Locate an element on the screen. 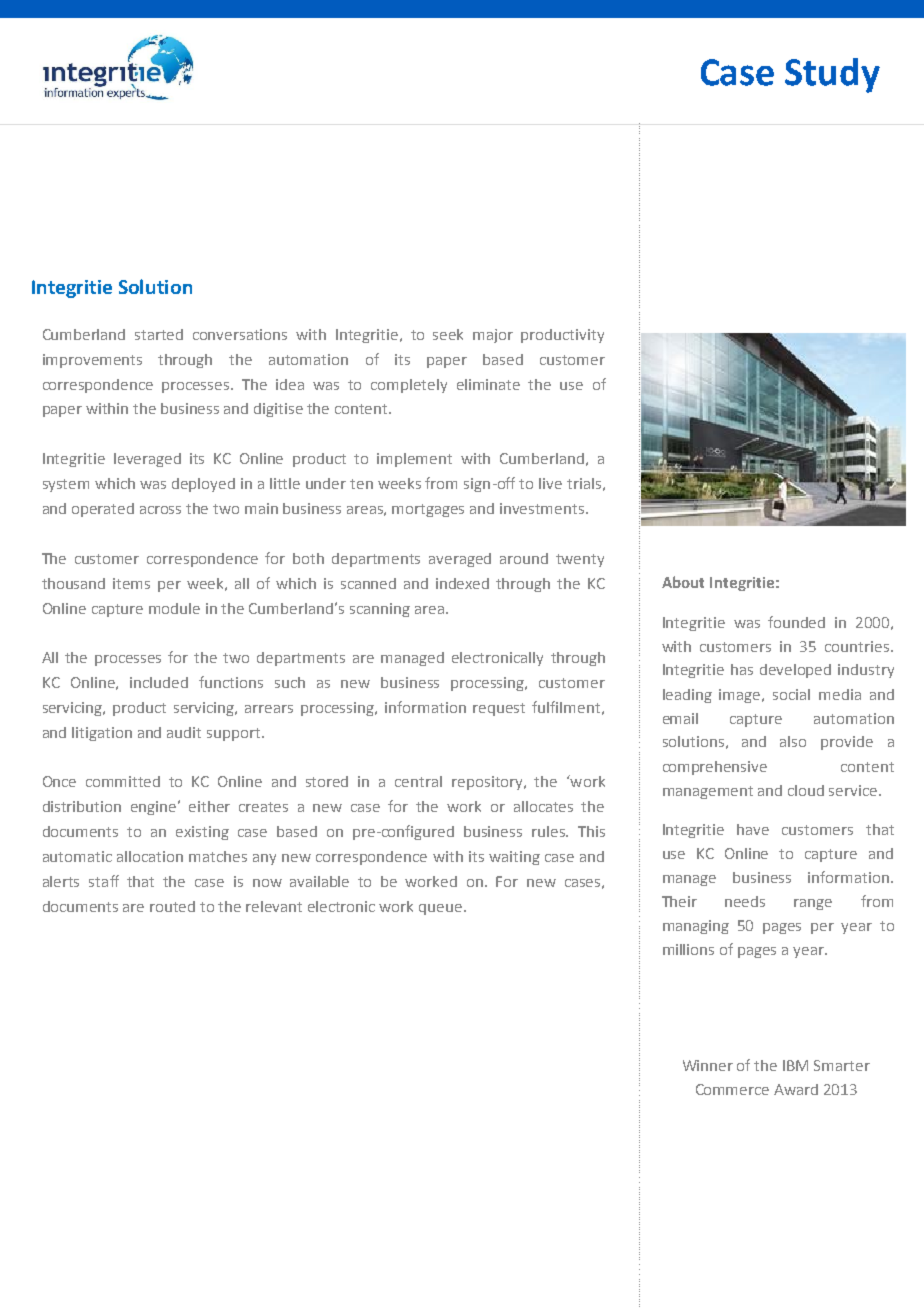 This screenshot has height=1308, width=924. routed is located at coordinates (172, 906).
